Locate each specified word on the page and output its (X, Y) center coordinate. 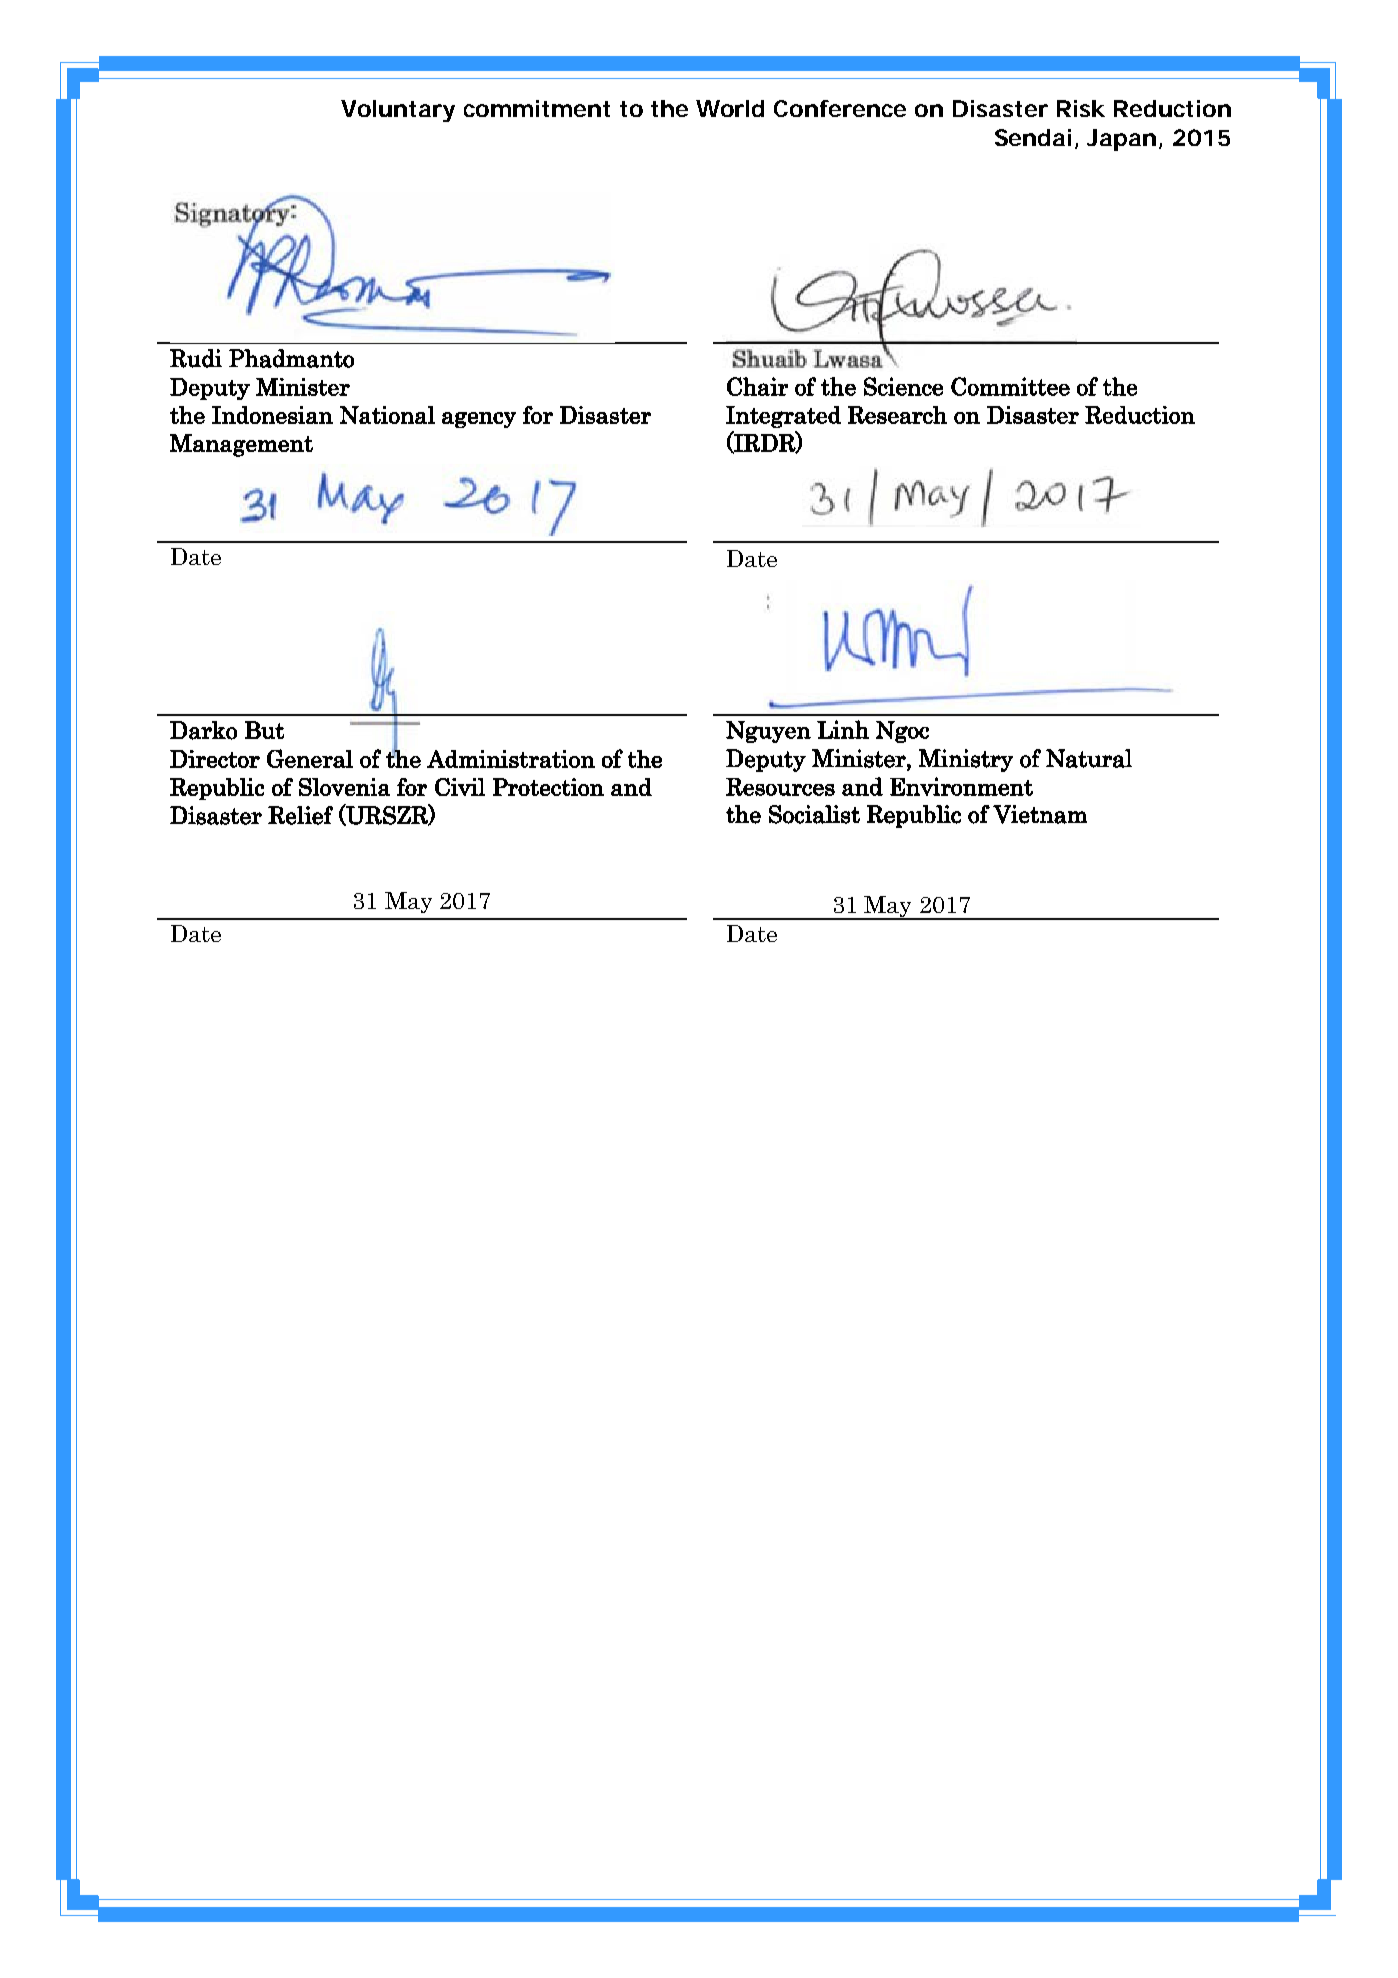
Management (241, 445)
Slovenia (344, 787)
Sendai (1033, 137)
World (730, 108)
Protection (548, 787)
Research (897, 415)
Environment (961, 786)
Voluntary (398, 111)
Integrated (783, 417)
